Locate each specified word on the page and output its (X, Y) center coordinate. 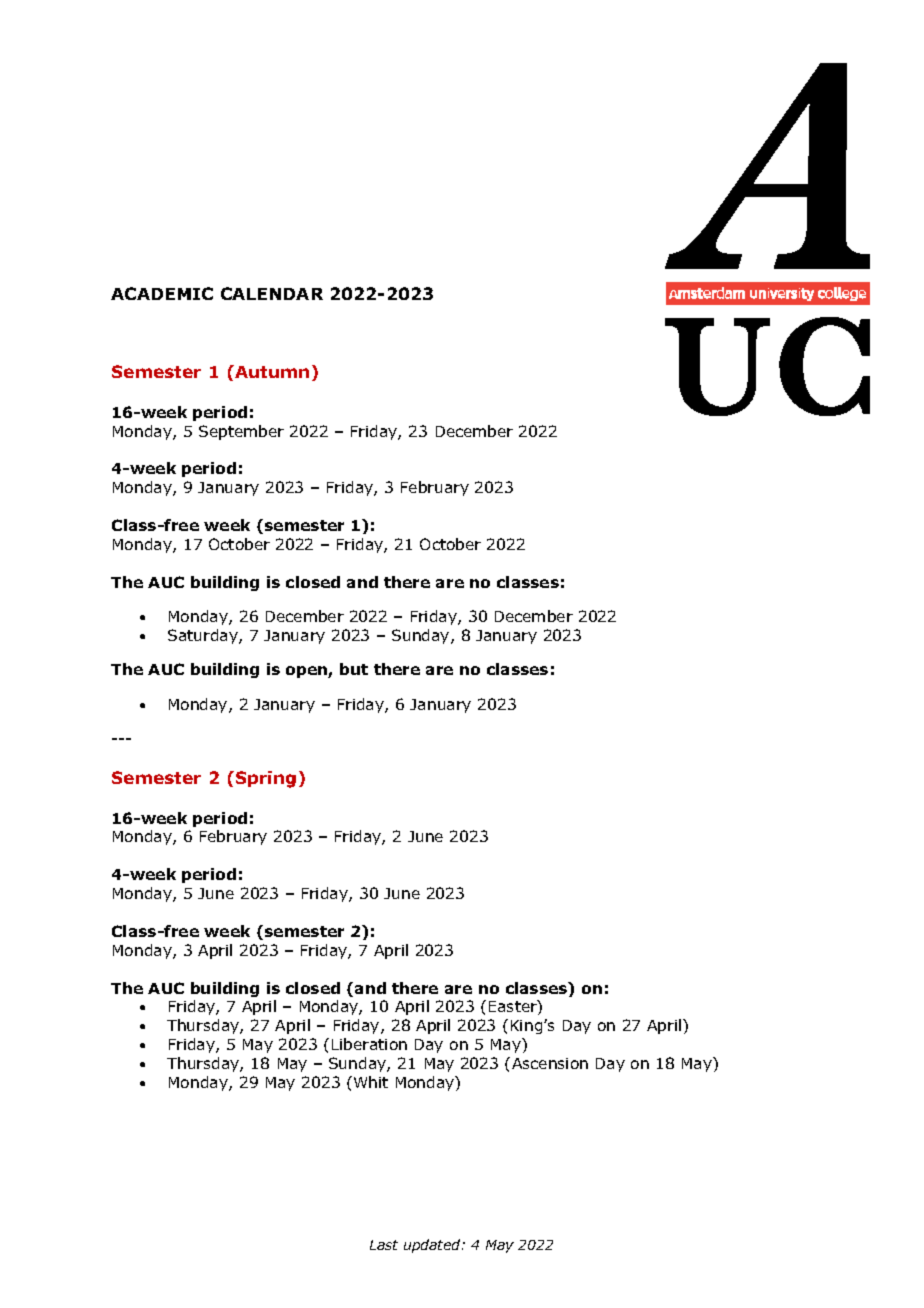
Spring (266, 779)
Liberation (369, 1044)
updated (433, 1246)
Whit (371, 1082)
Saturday (204, 636)
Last (384, 1245)
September (241, 432)
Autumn (271, 371)
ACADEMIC (162, 293)
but (354, 669)
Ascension (550, 1063)
